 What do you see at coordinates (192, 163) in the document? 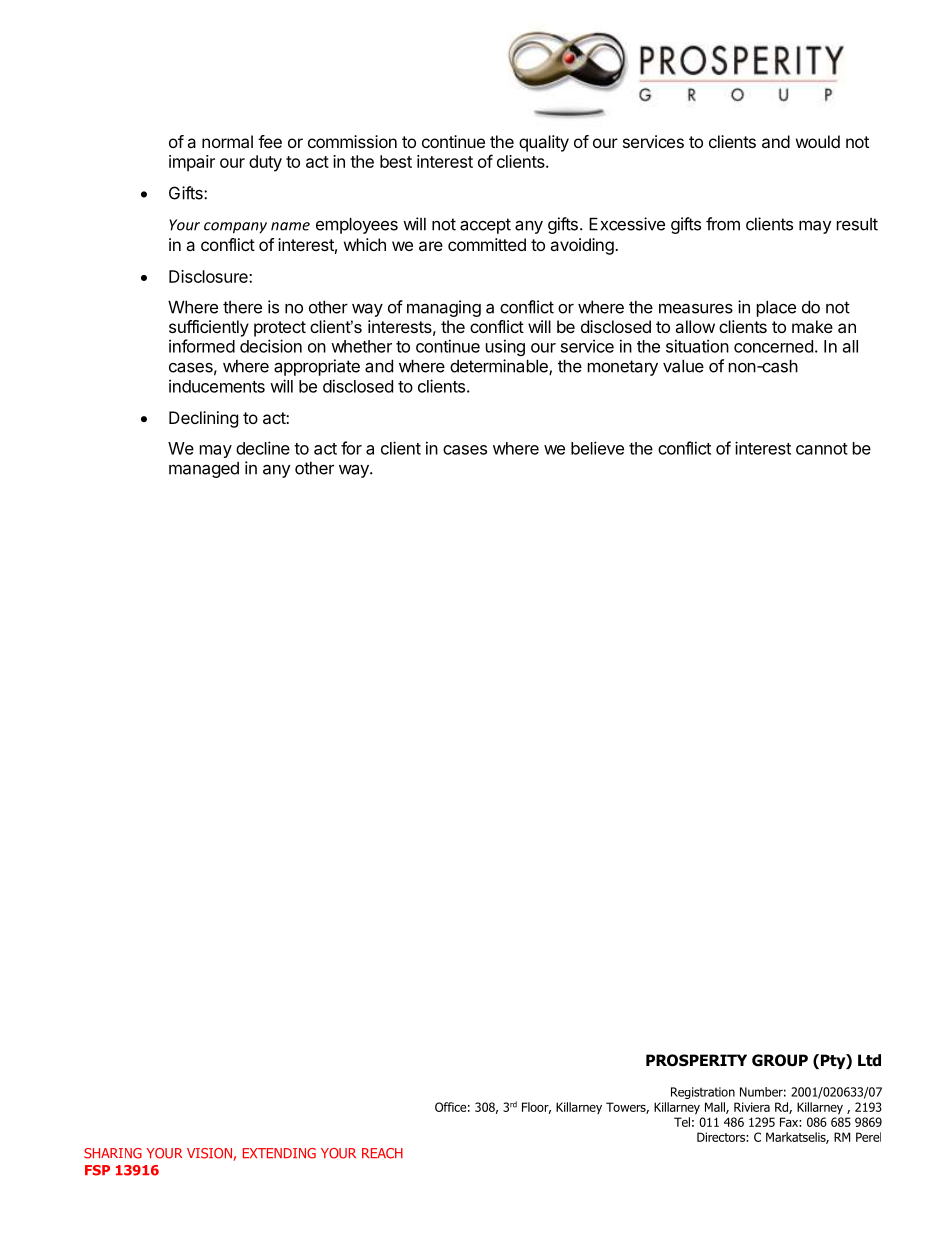
I see `impair` at bounding box center [192, 163].
